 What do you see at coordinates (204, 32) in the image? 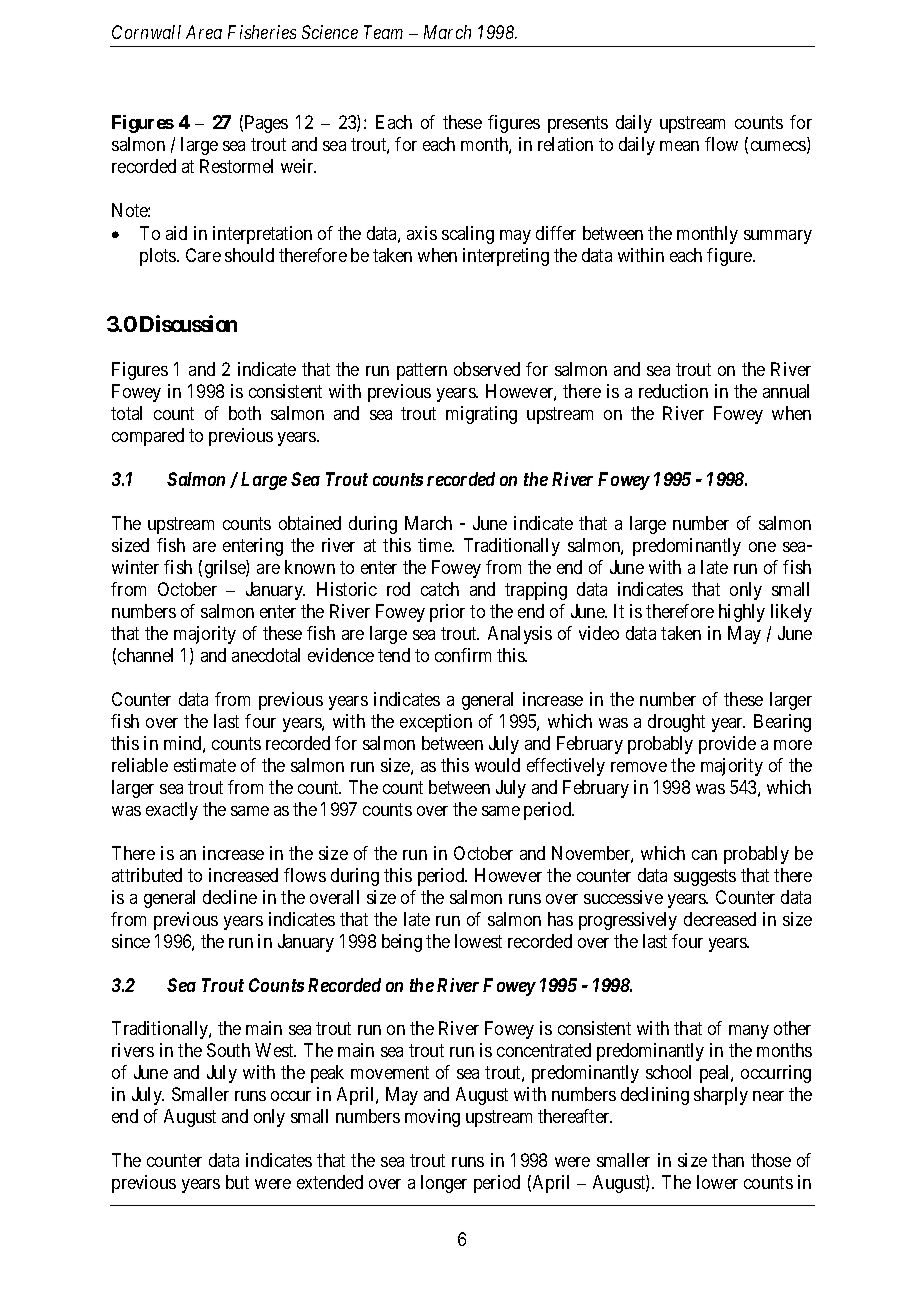
I see `Area` at bounding box center [204, 32].
